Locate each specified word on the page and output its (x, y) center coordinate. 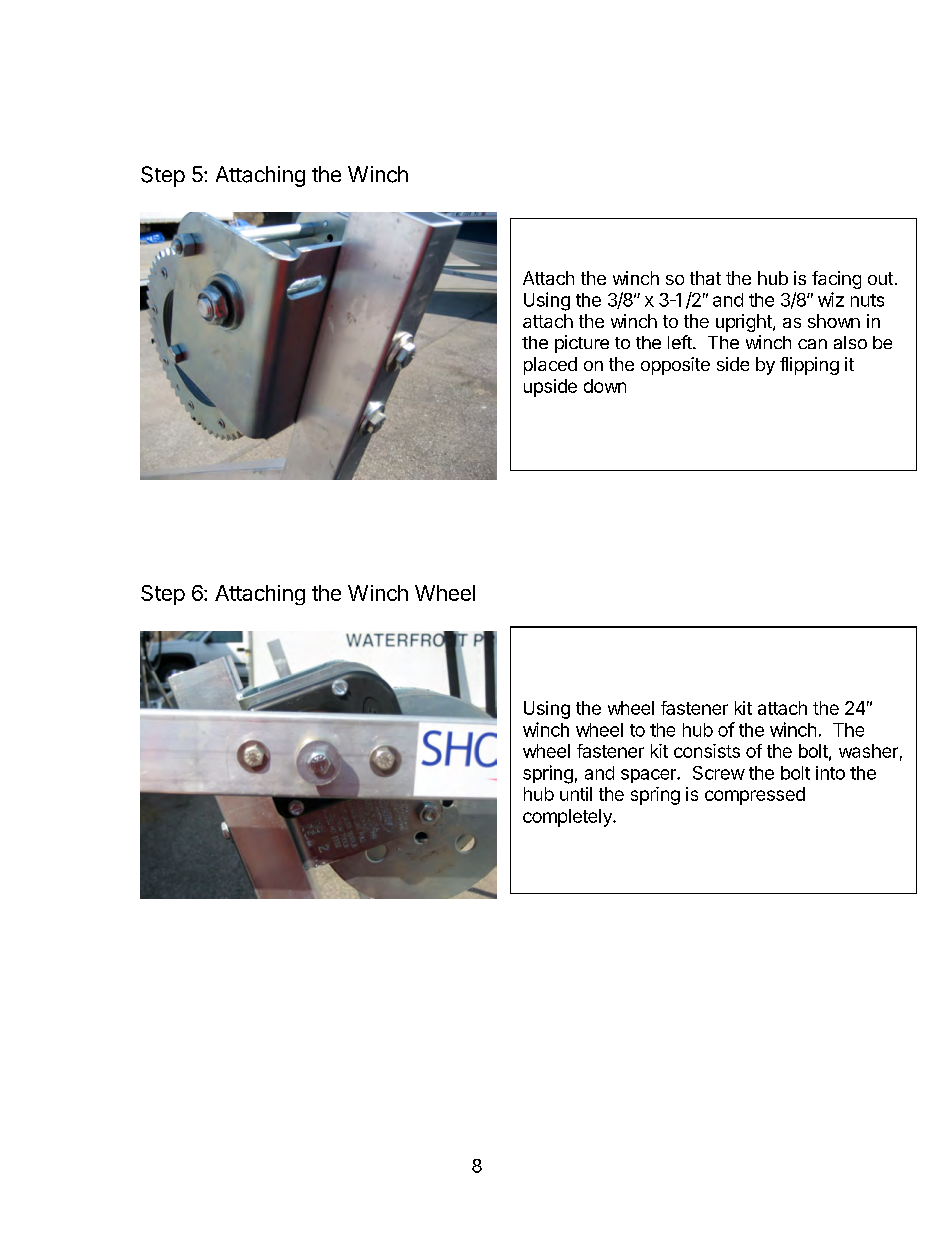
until (576, 794)
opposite (675, 366)
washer (868, 751)
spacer (649, 776)
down (605, 386)
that (705, 278)
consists (707, 751)
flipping (809, 366)
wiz (831, 299)
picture (582, 344)
